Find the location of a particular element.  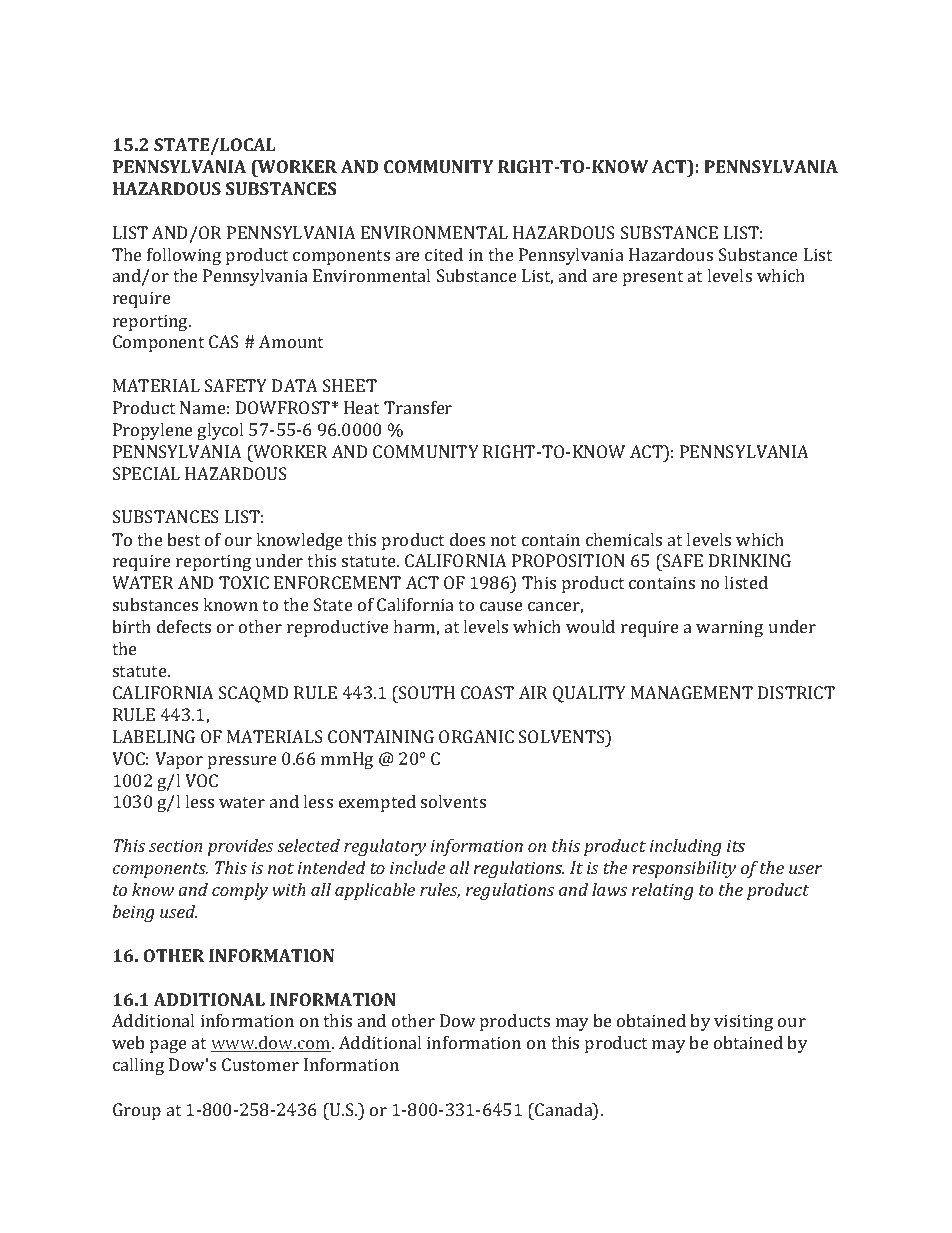

cited is located at coordinates (444, 254).
